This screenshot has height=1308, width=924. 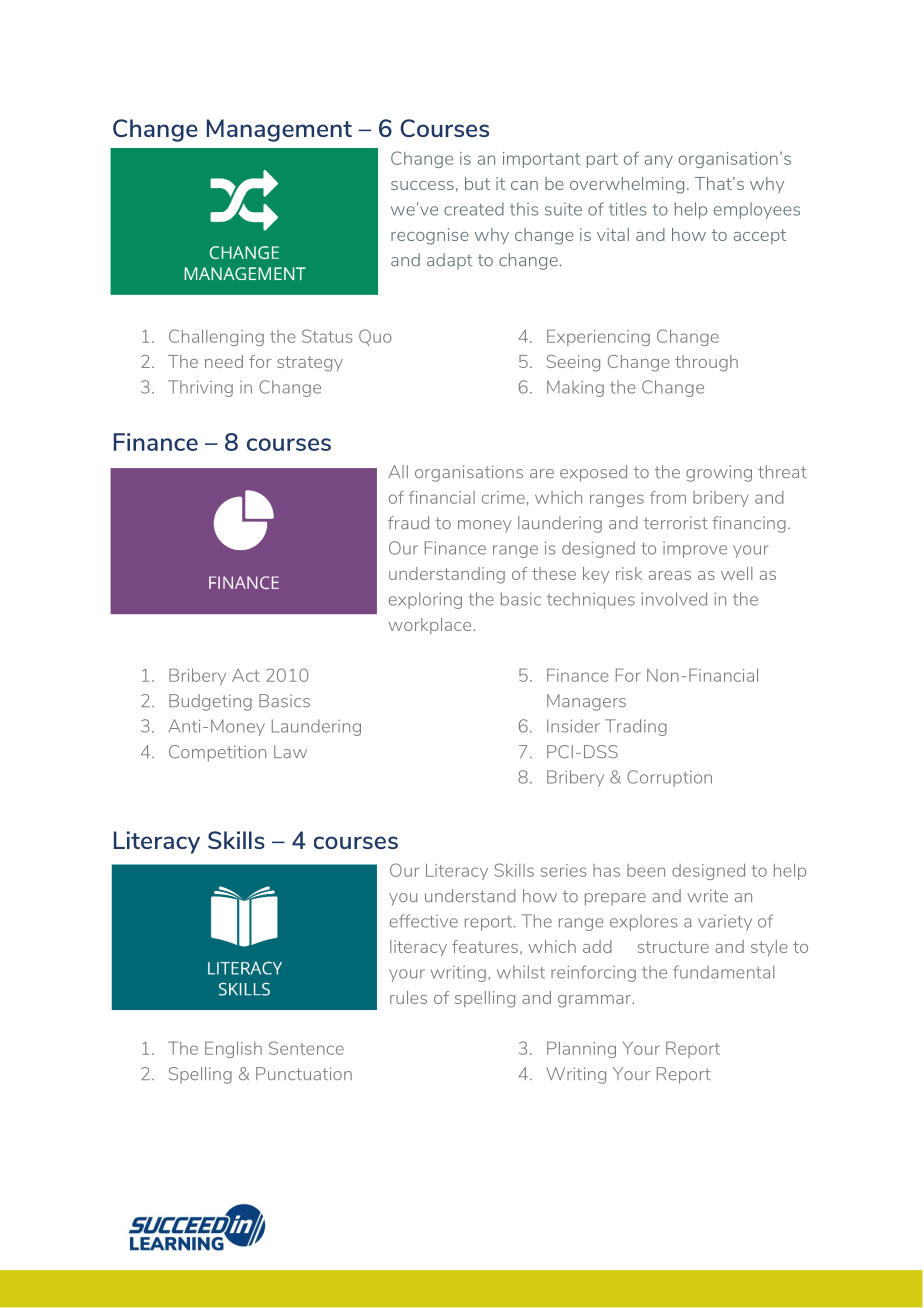 I want to click on Law, so click(x=290, y=751).
